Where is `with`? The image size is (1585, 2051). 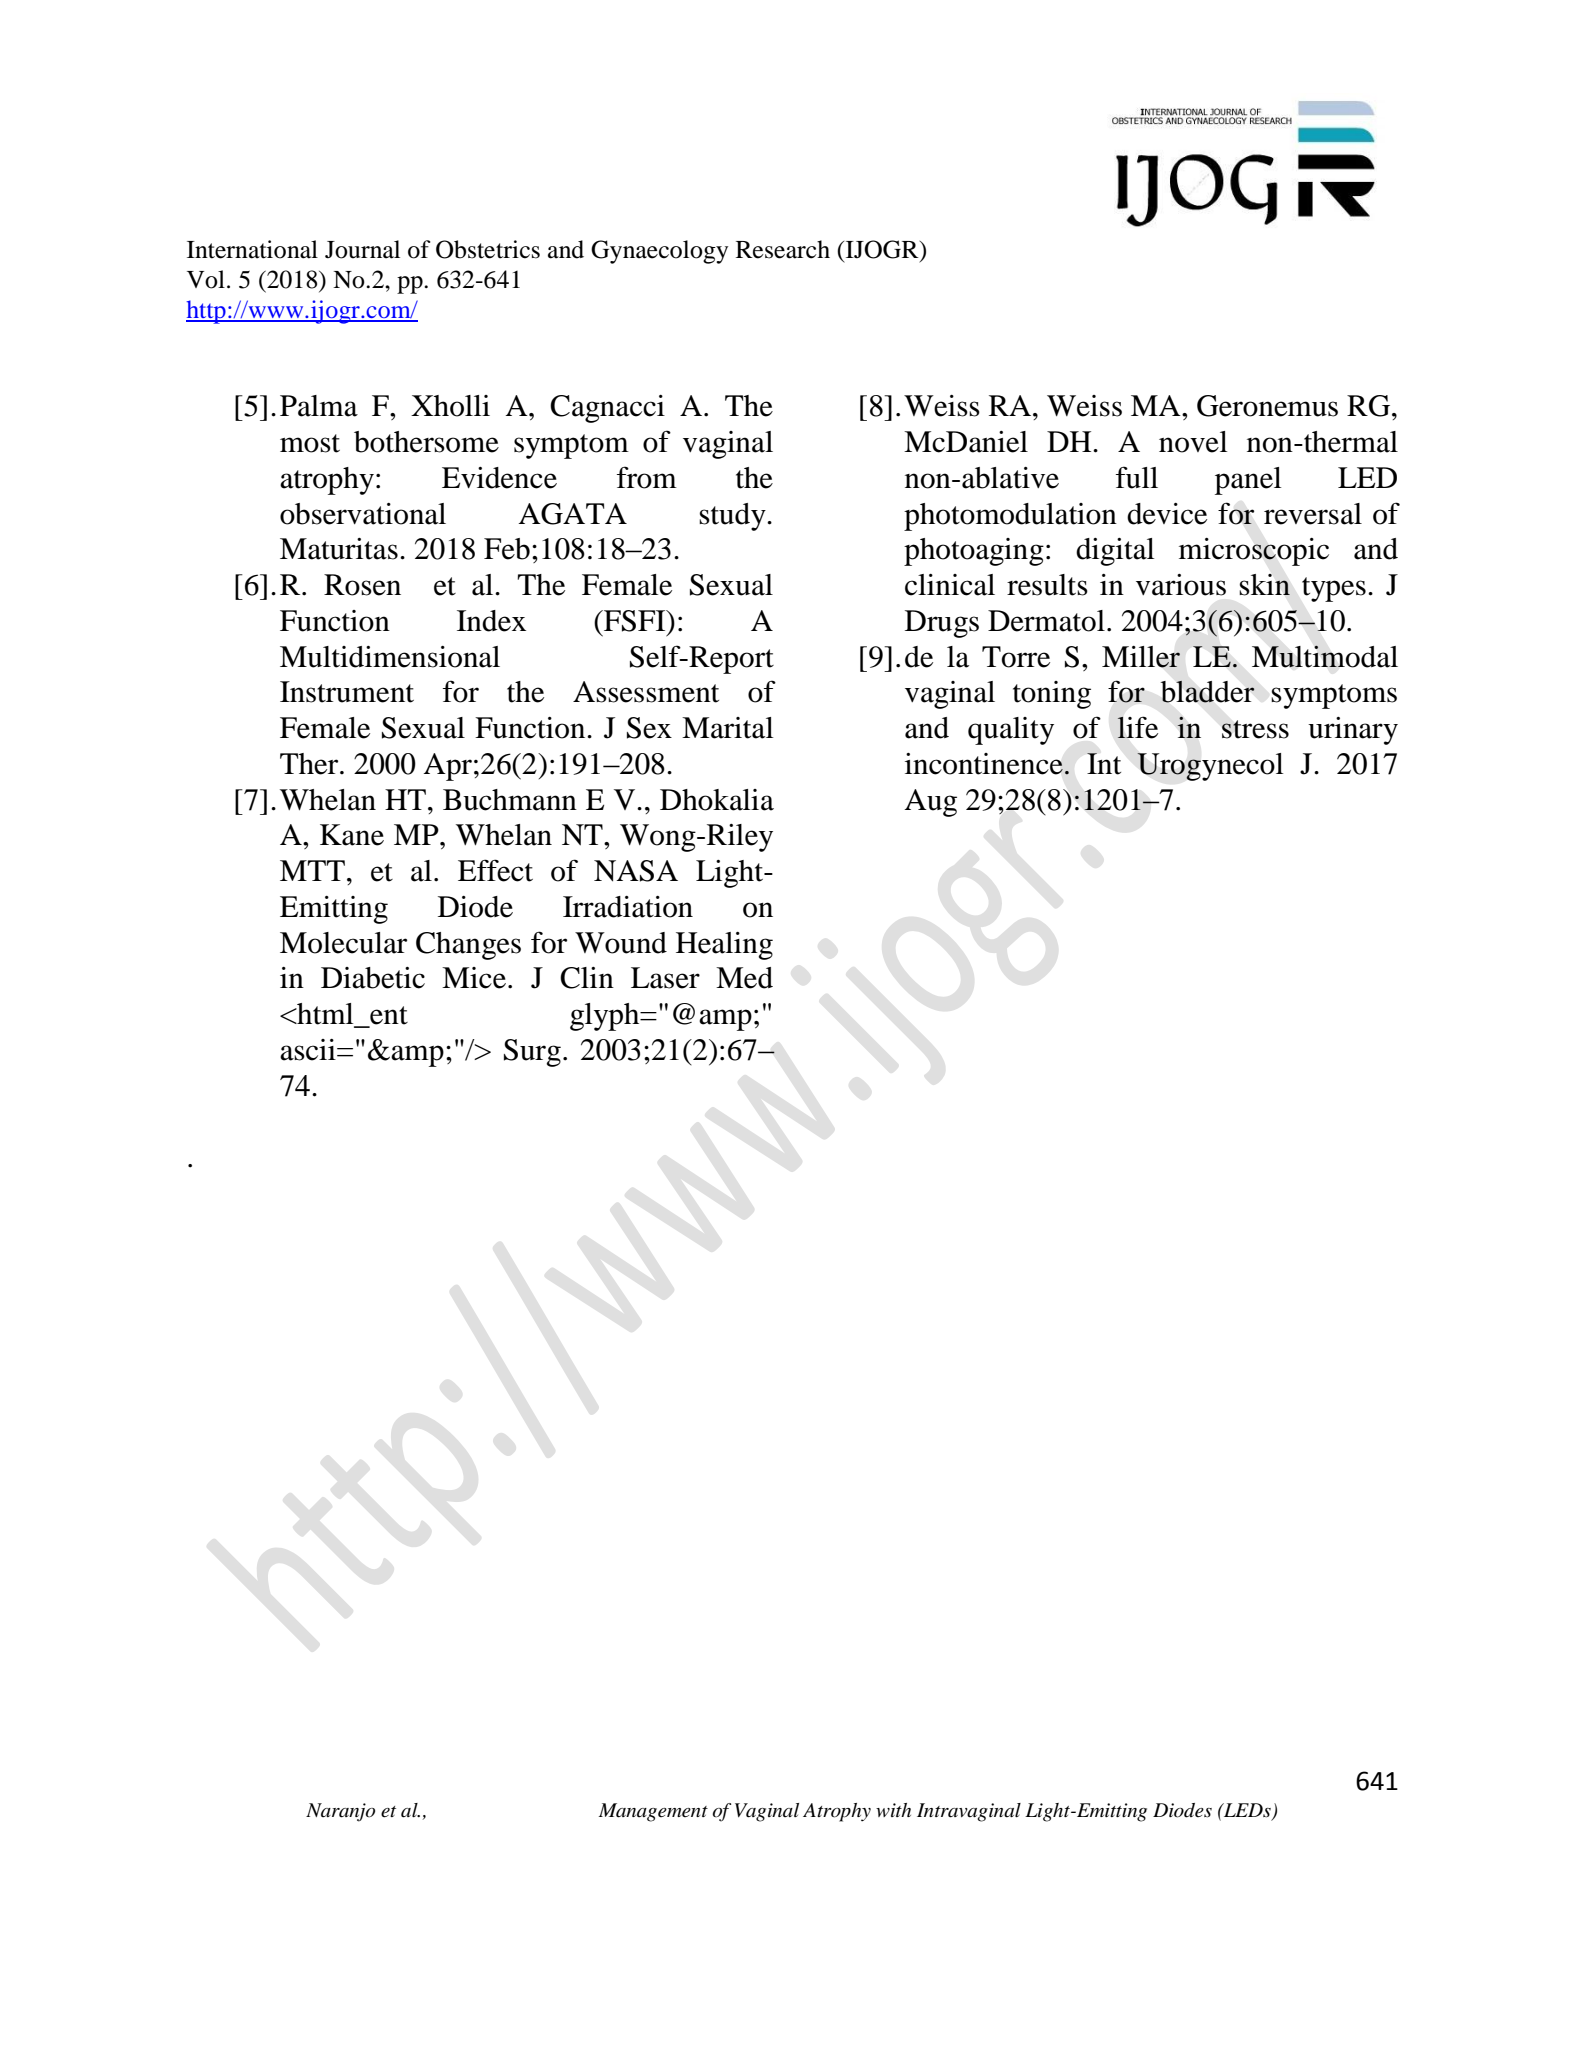 with is located at coordinates (893, 1810).
